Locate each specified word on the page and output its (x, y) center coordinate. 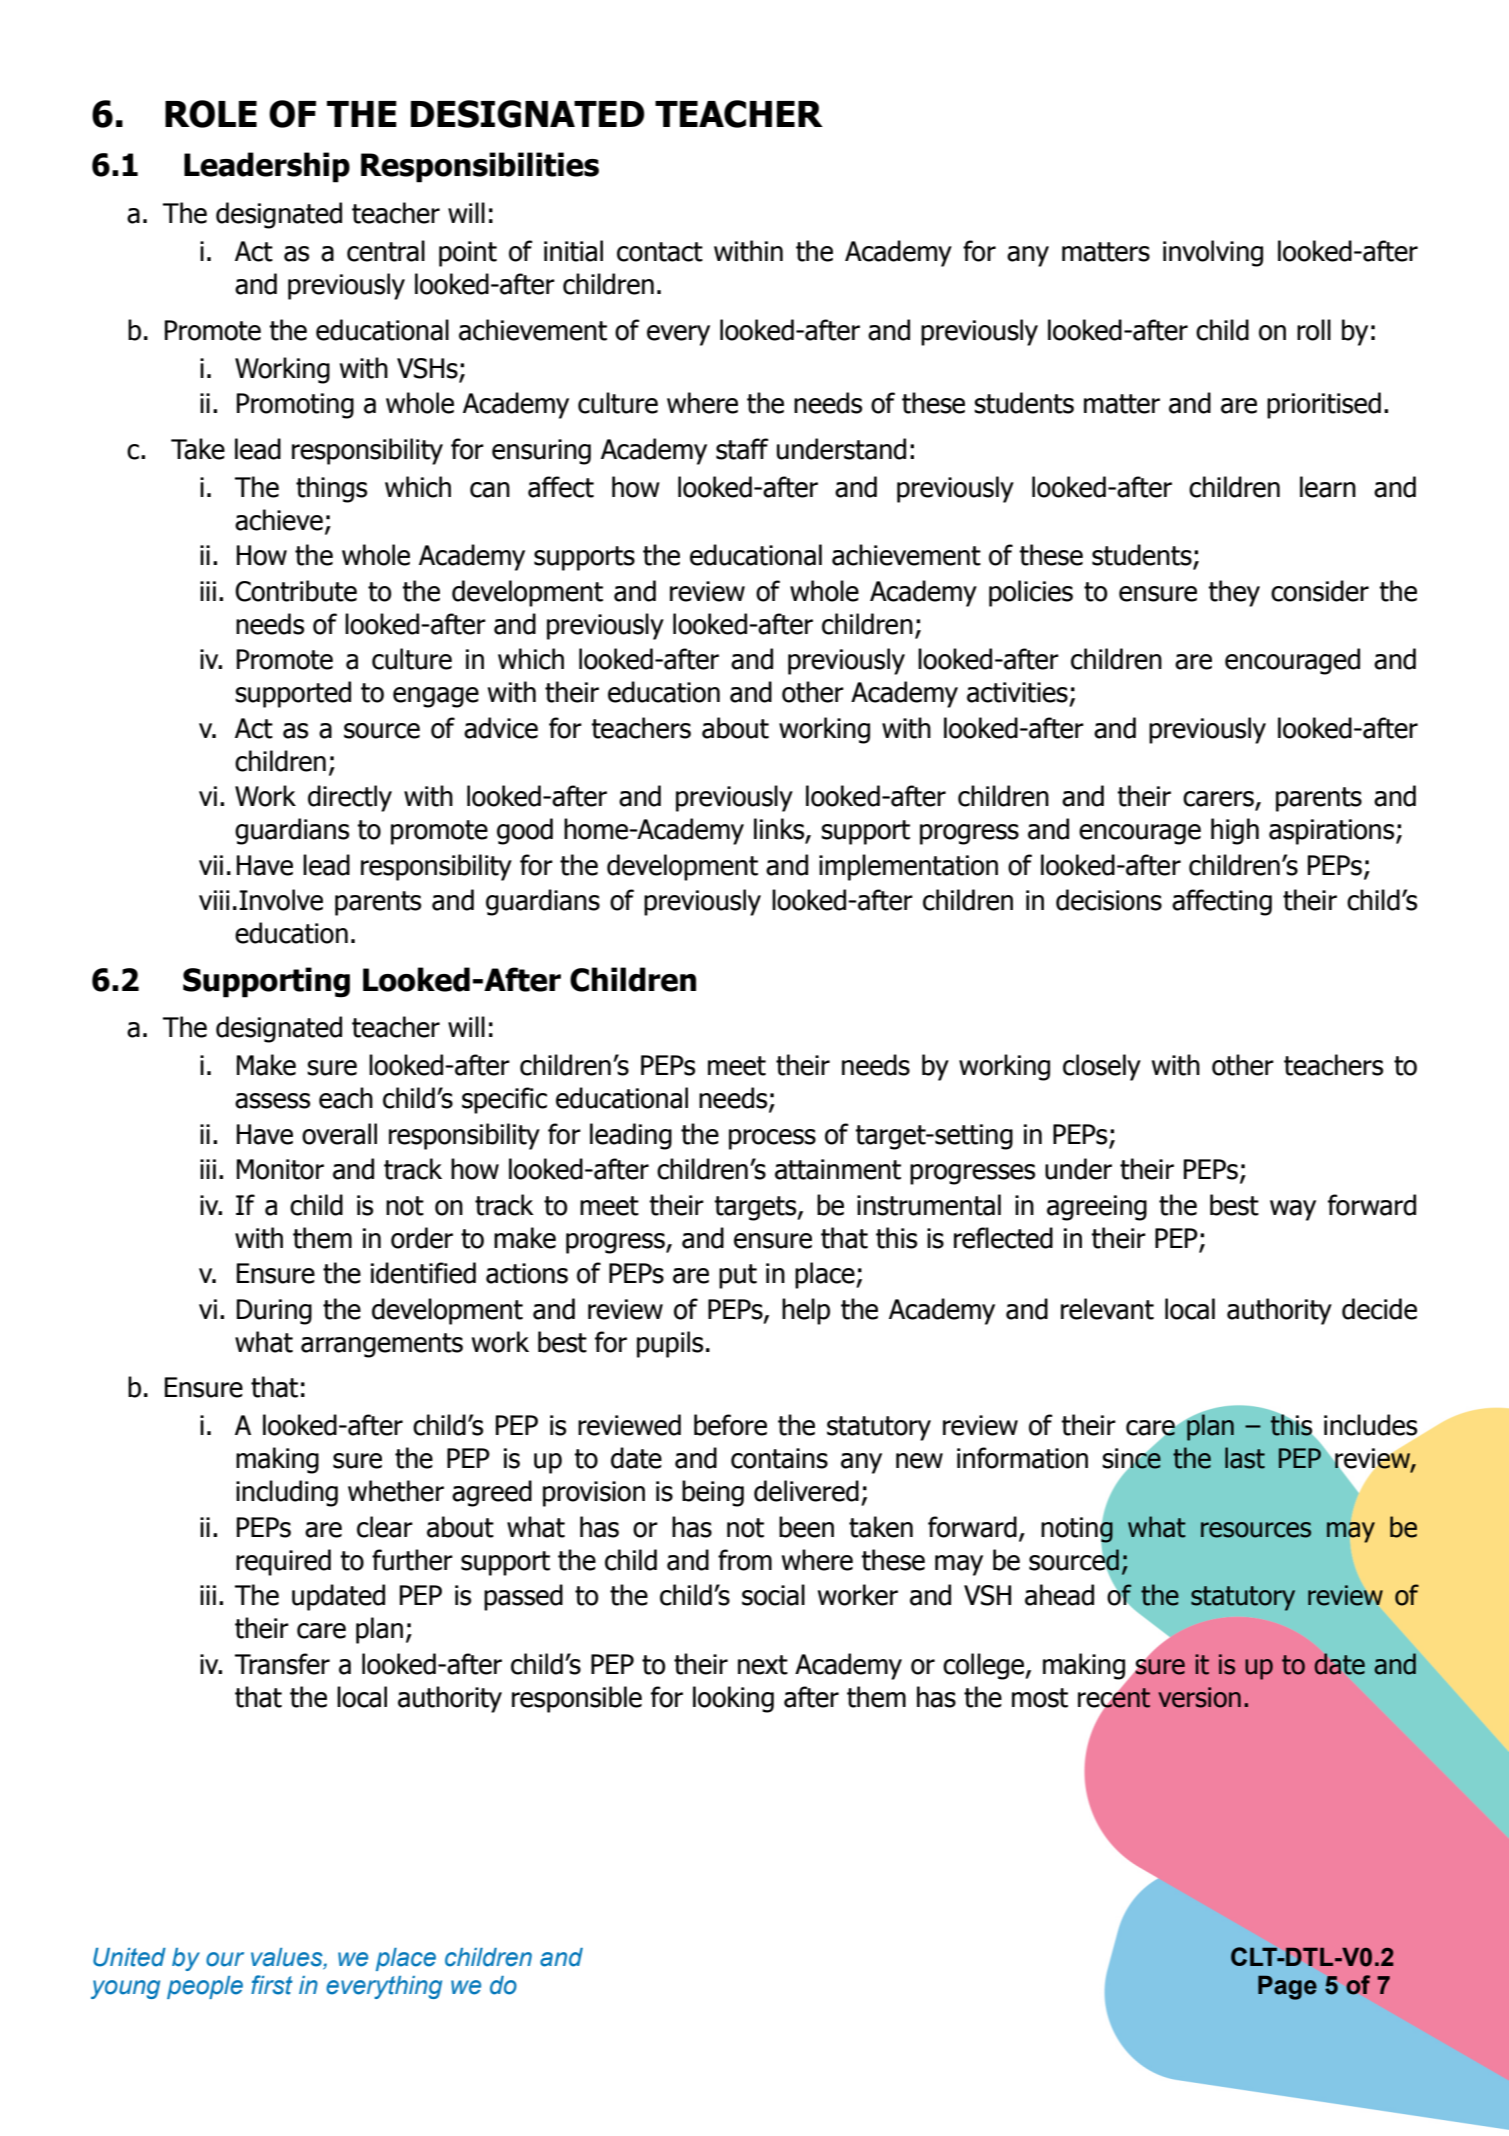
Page (1287, 1987)
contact (660, 252)
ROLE (211, 114)
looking (733, 1699)
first (272, 1985)
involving (1213, 253)
